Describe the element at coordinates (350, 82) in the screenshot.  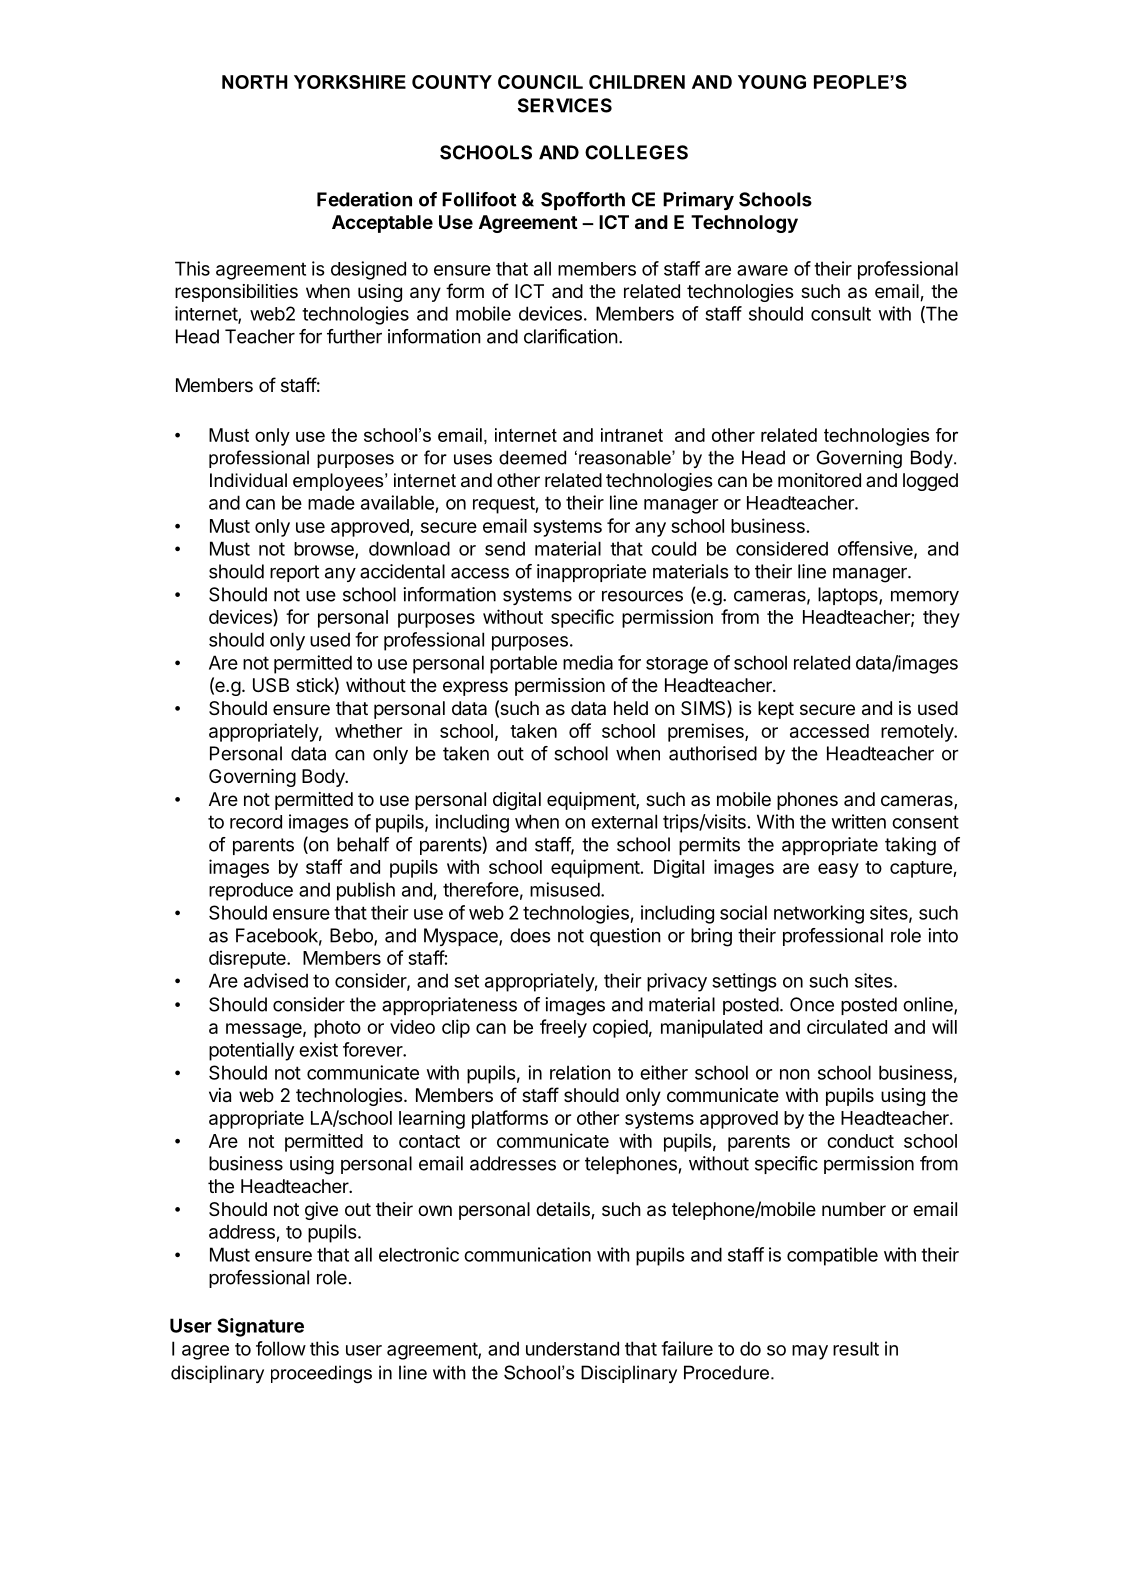
I see `YORKSHIRE` at that location.
